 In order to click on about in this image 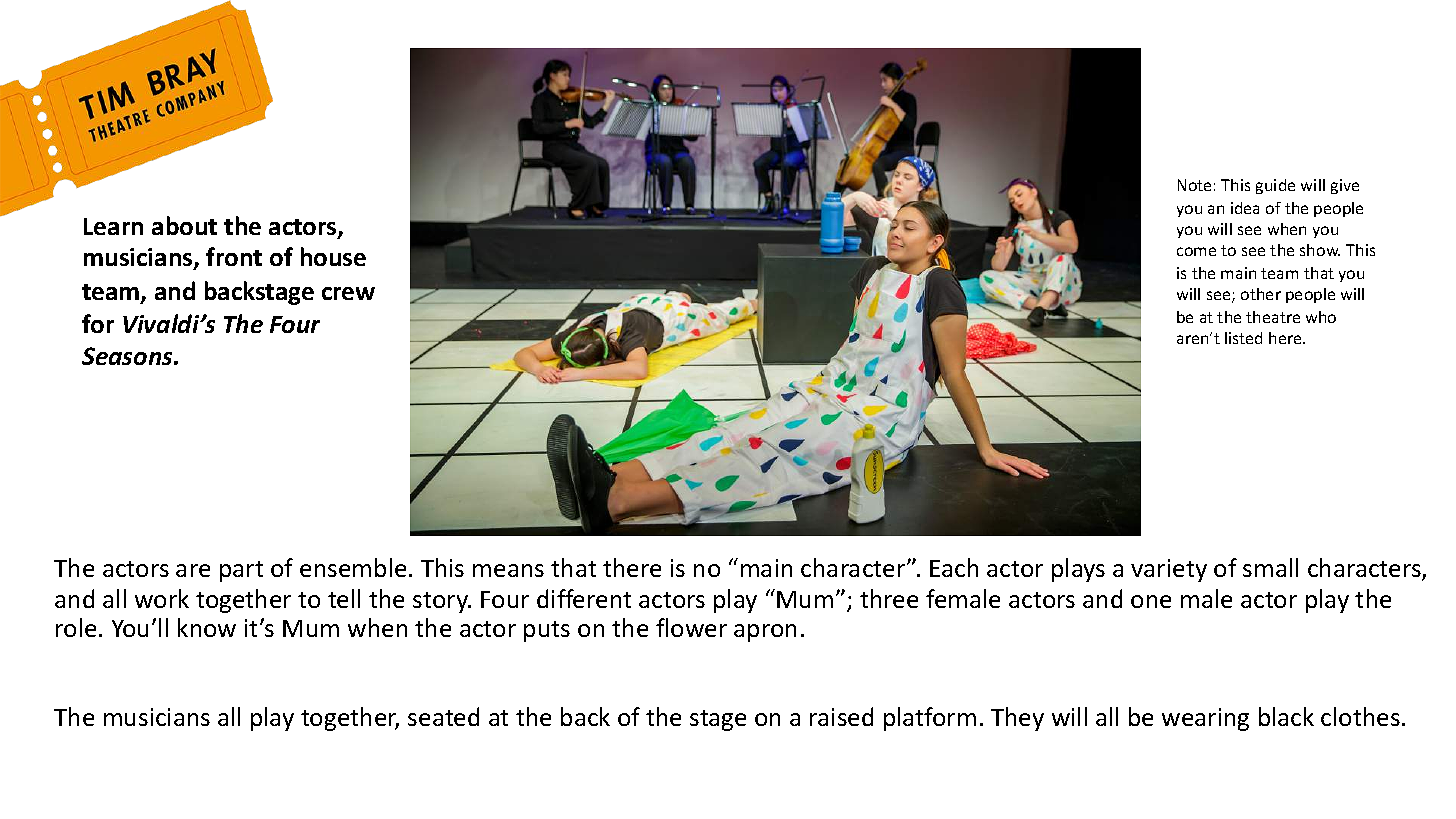, I will do `click(184, 225)`.
